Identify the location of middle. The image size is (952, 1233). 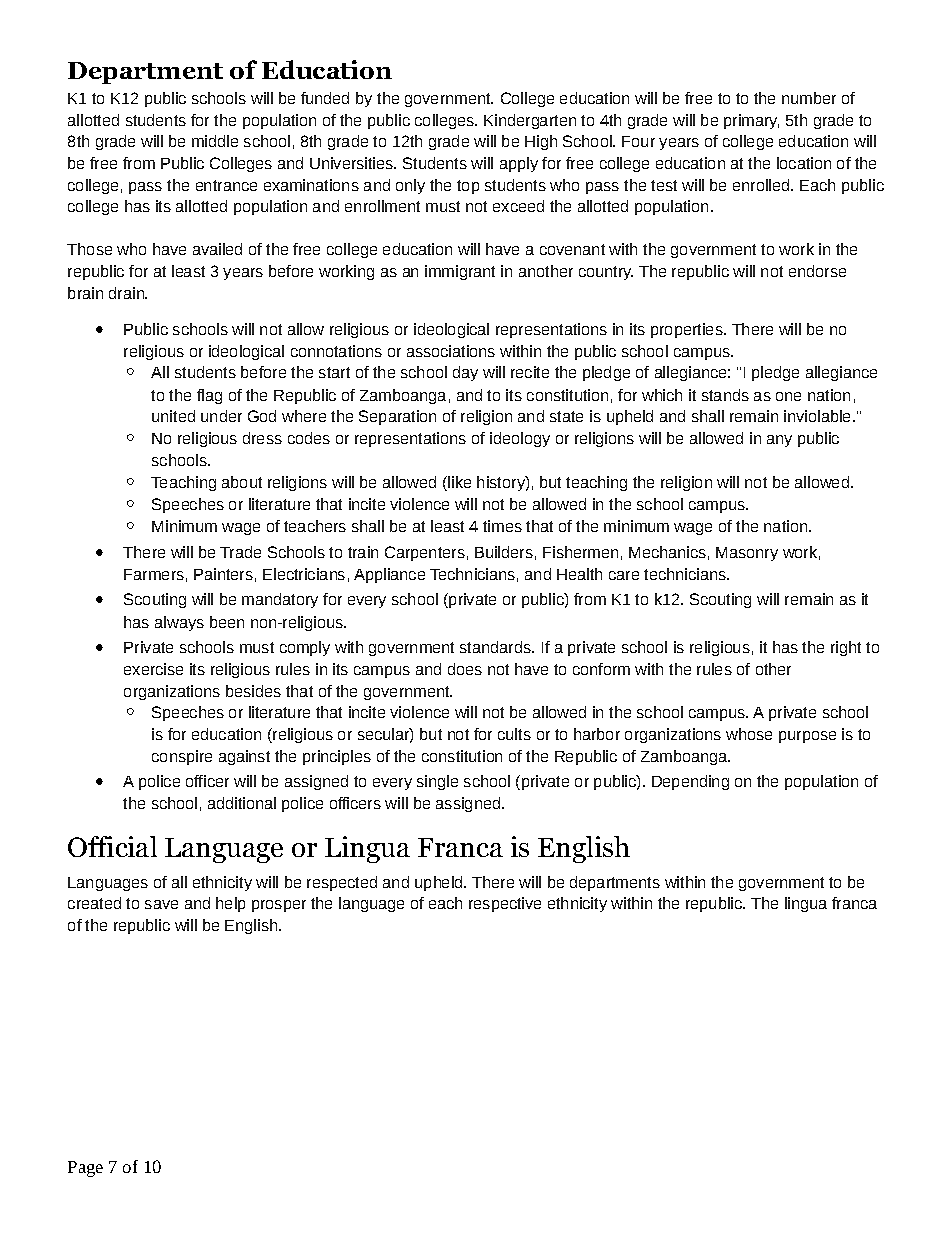
(215, 141).
